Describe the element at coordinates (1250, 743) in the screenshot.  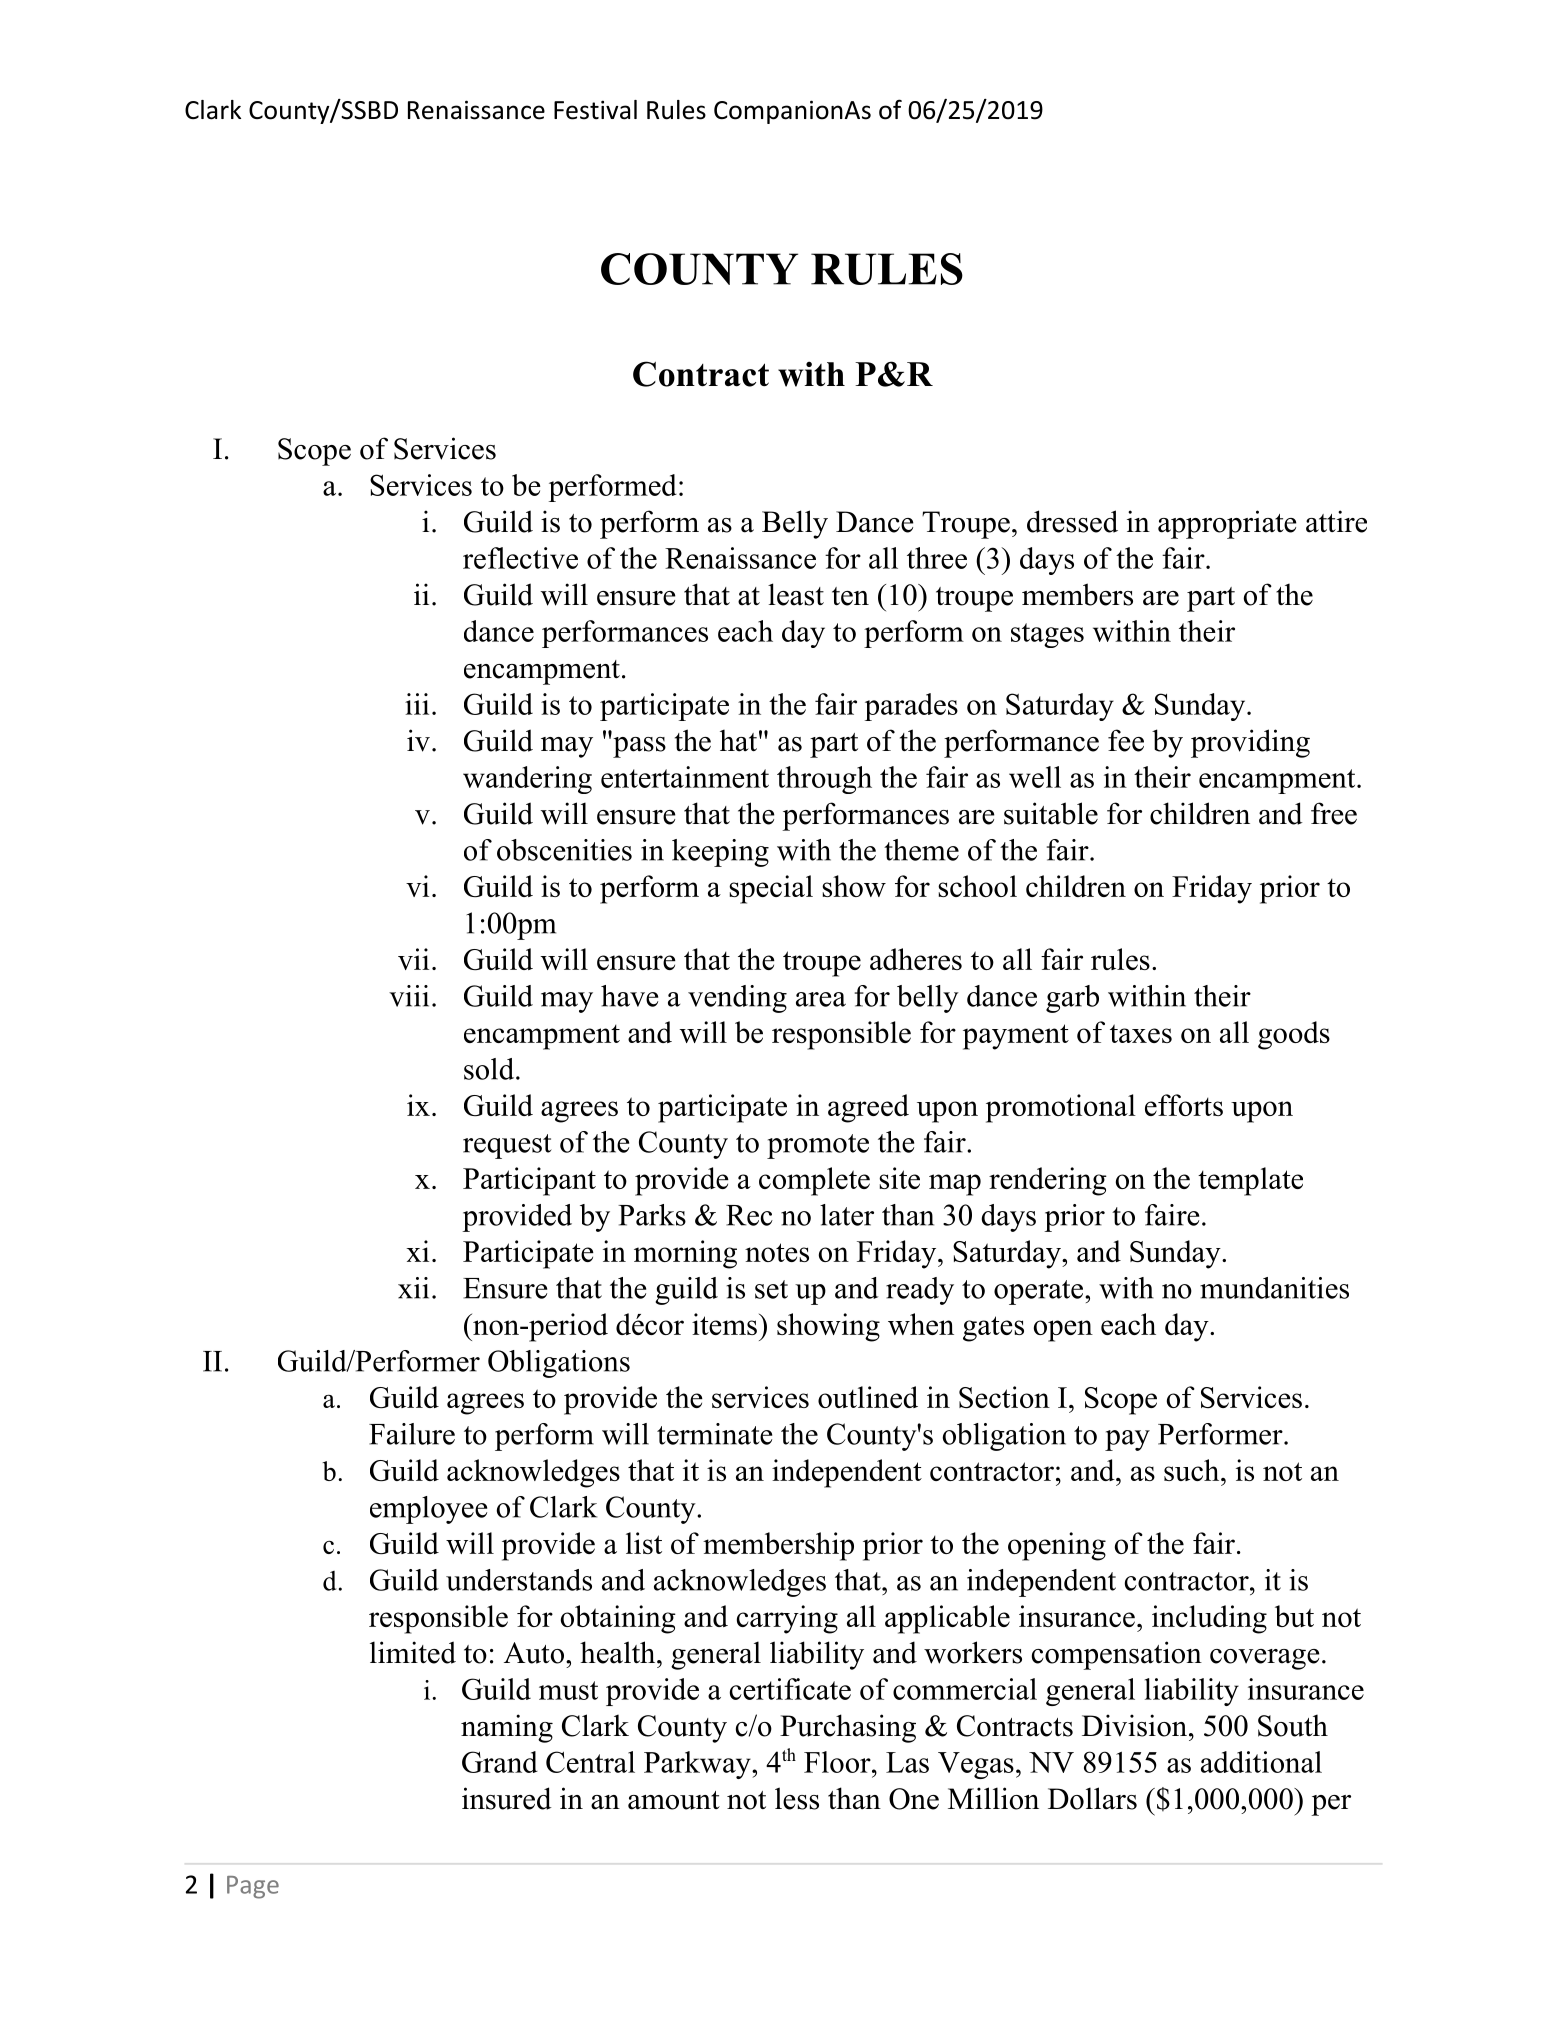
I see `providing` at that location.
